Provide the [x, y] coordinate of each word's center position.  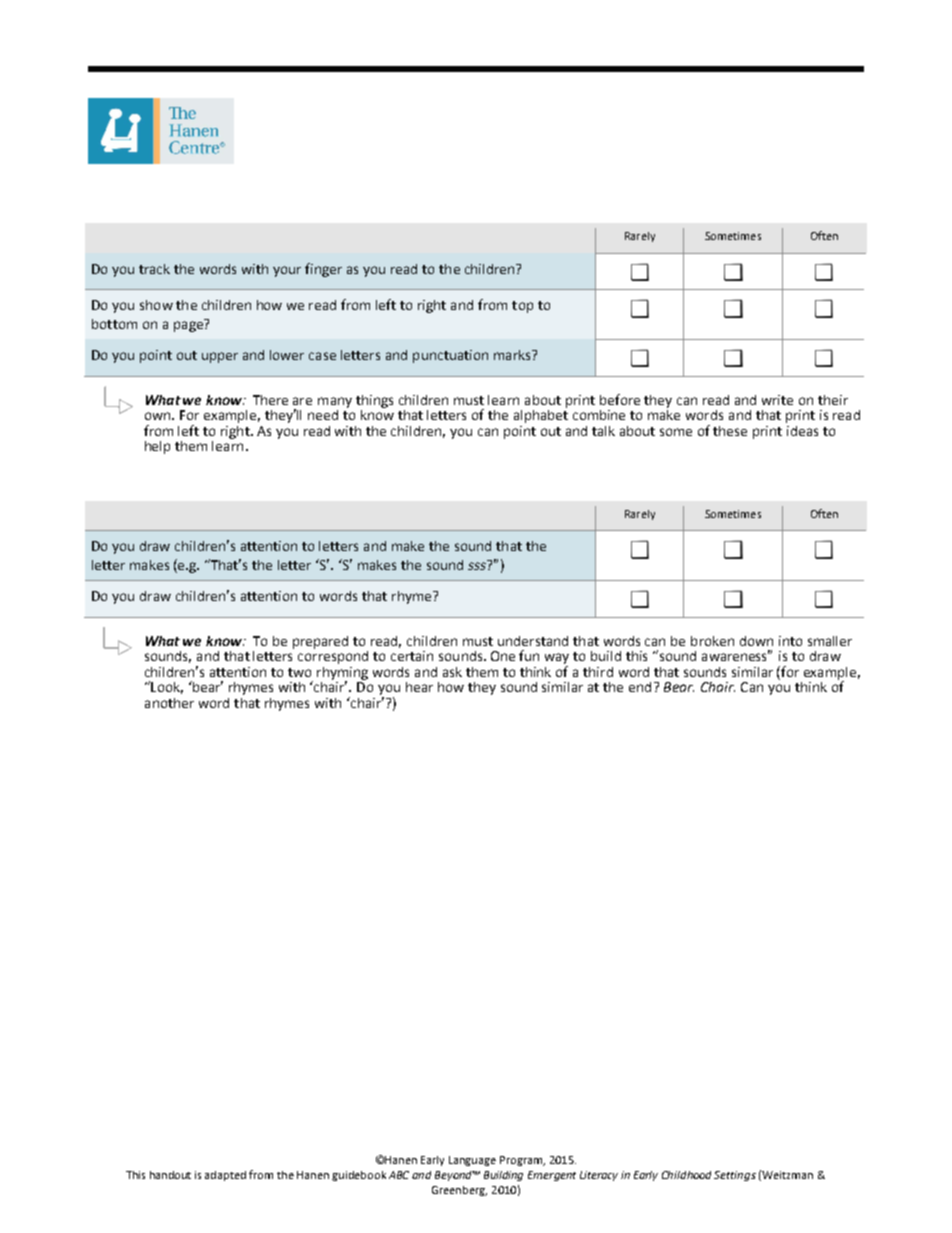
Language [472, 1161]
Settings [735, 1176]
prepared [320, 642]
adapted [225, 1176]
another [169, 703]
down [756, 641]
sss [477, 566]
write [777, 400]
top [522, 307]
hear [419, 687]
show [156, 305]
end [640, 687]
